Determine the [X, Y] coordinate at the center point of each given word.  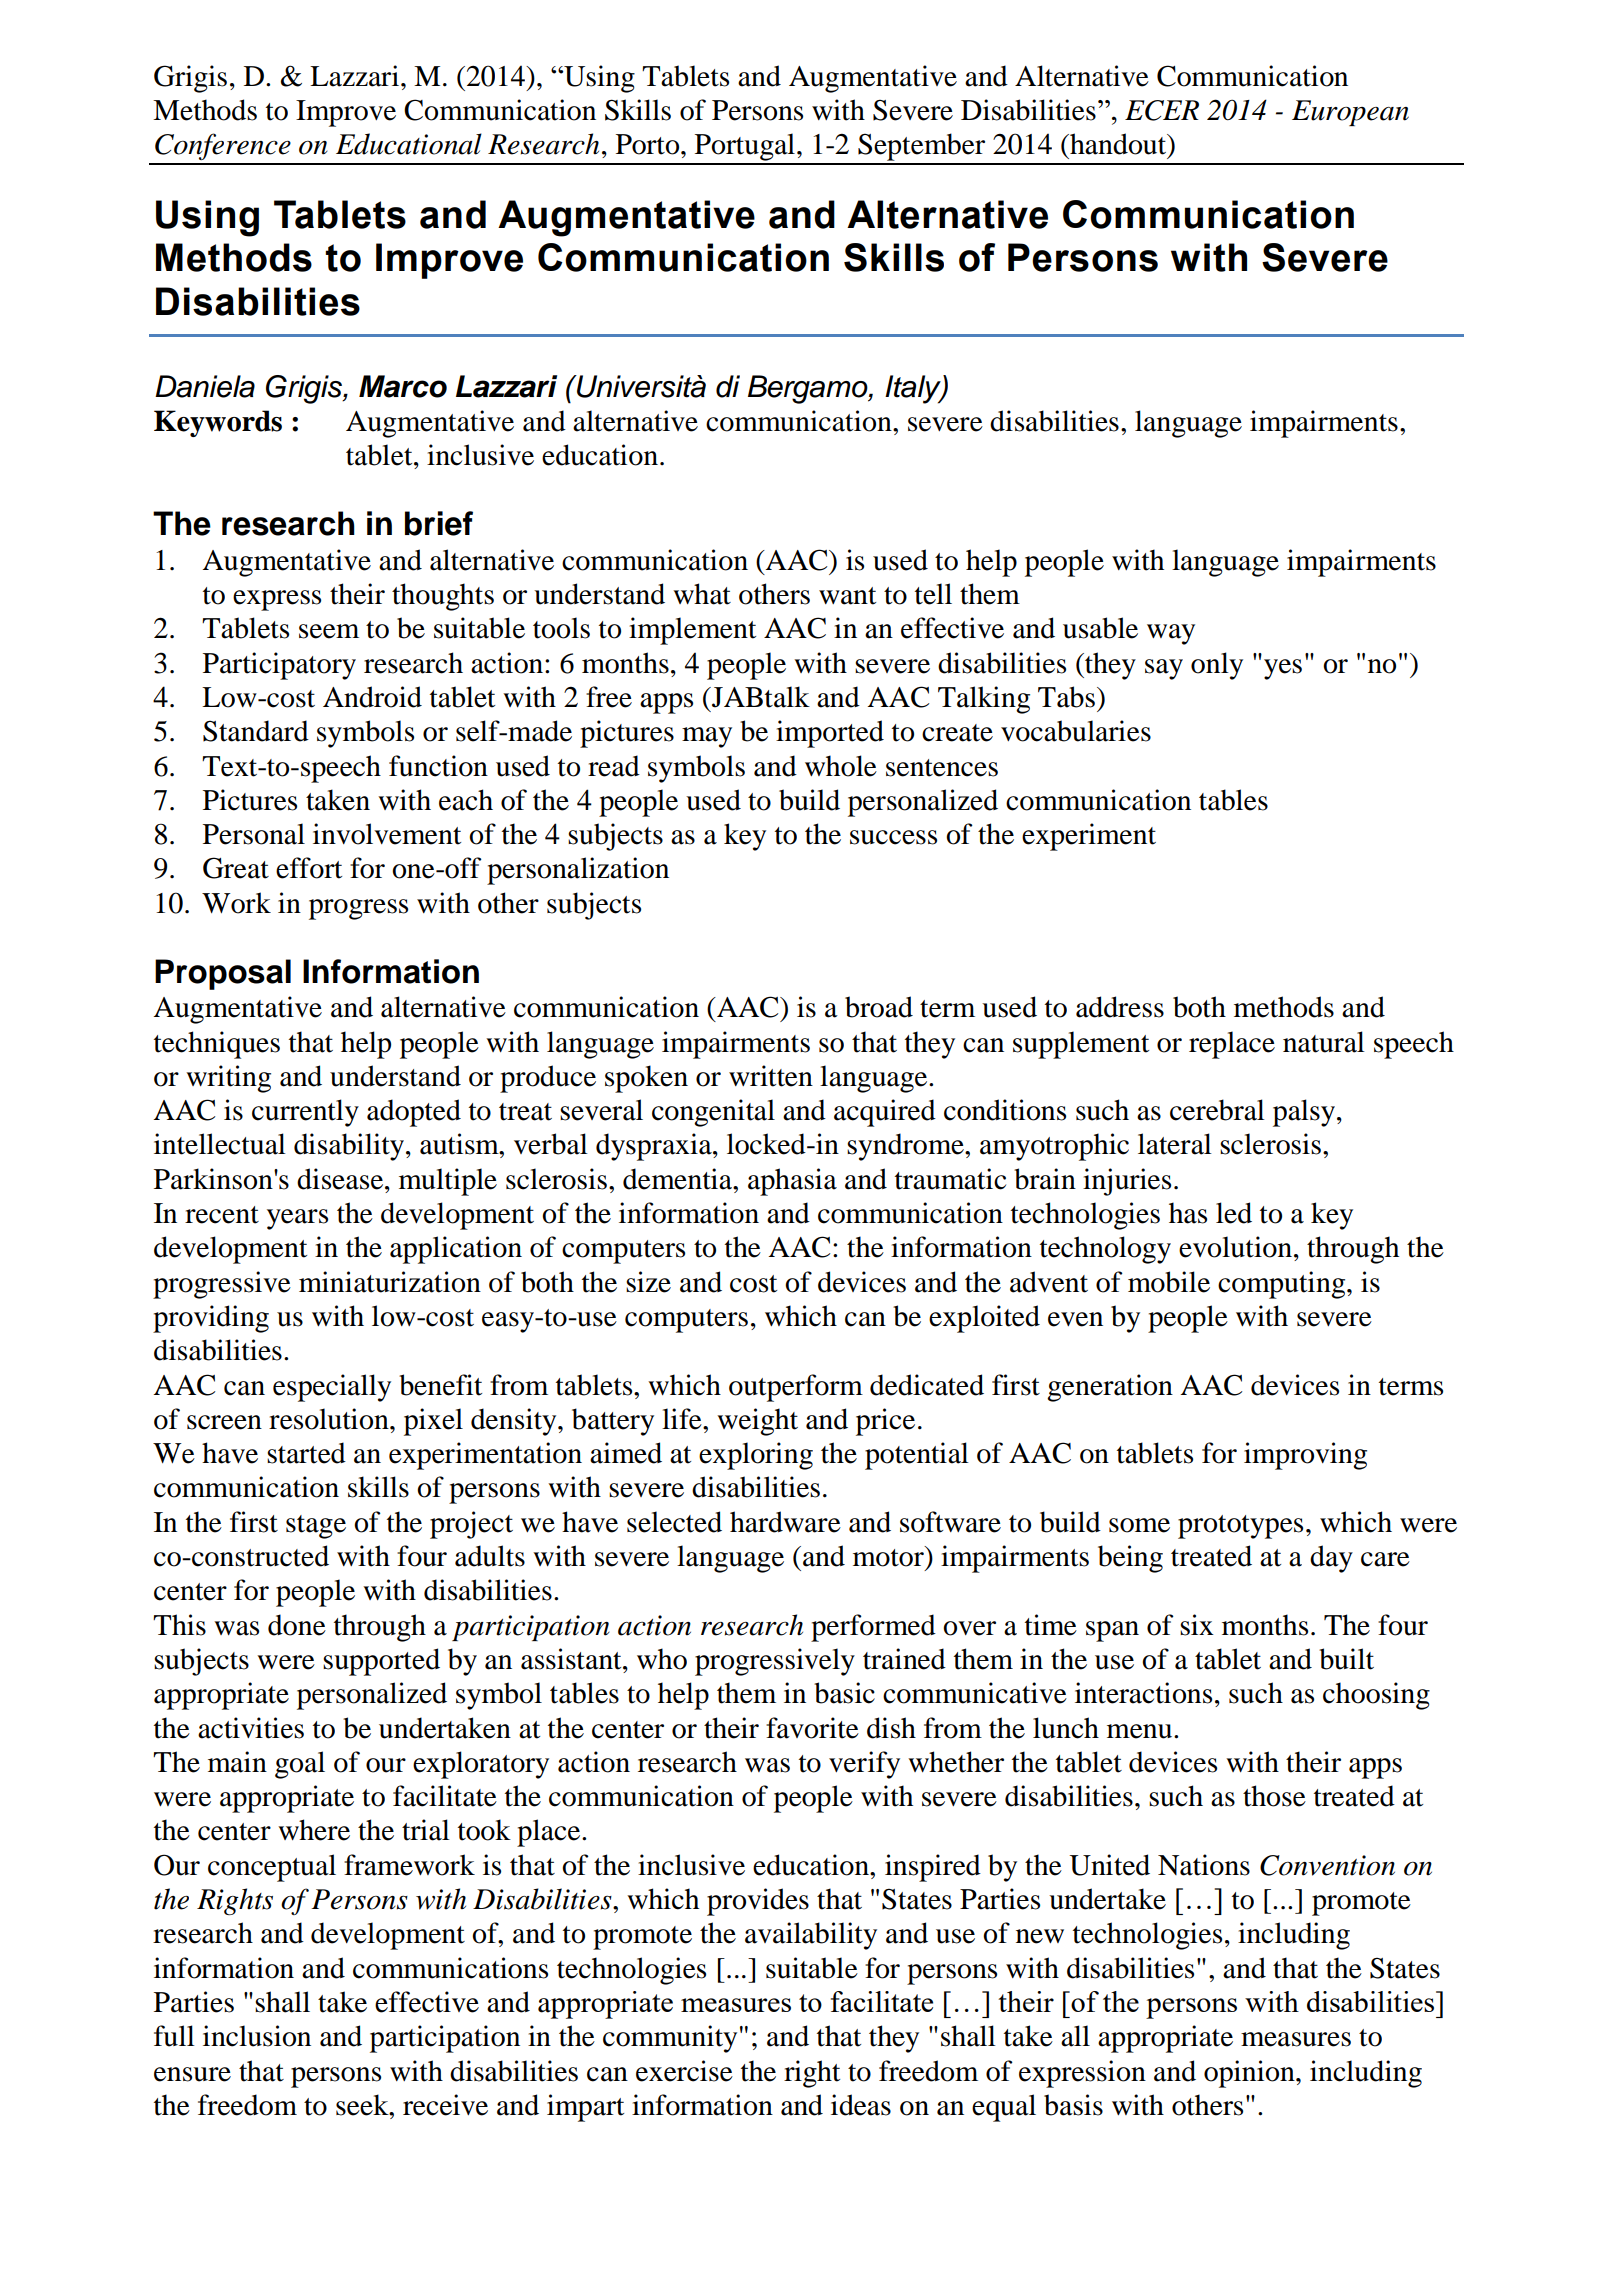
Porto [649, 144]
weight [757, 1422]
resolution [330, 1419]
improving [1305, 1456]
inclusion [257, 2036]
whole [841, 766]
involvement [387, 834]
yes [1283, 669]
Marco [403, 386]
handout [1118, 145]
